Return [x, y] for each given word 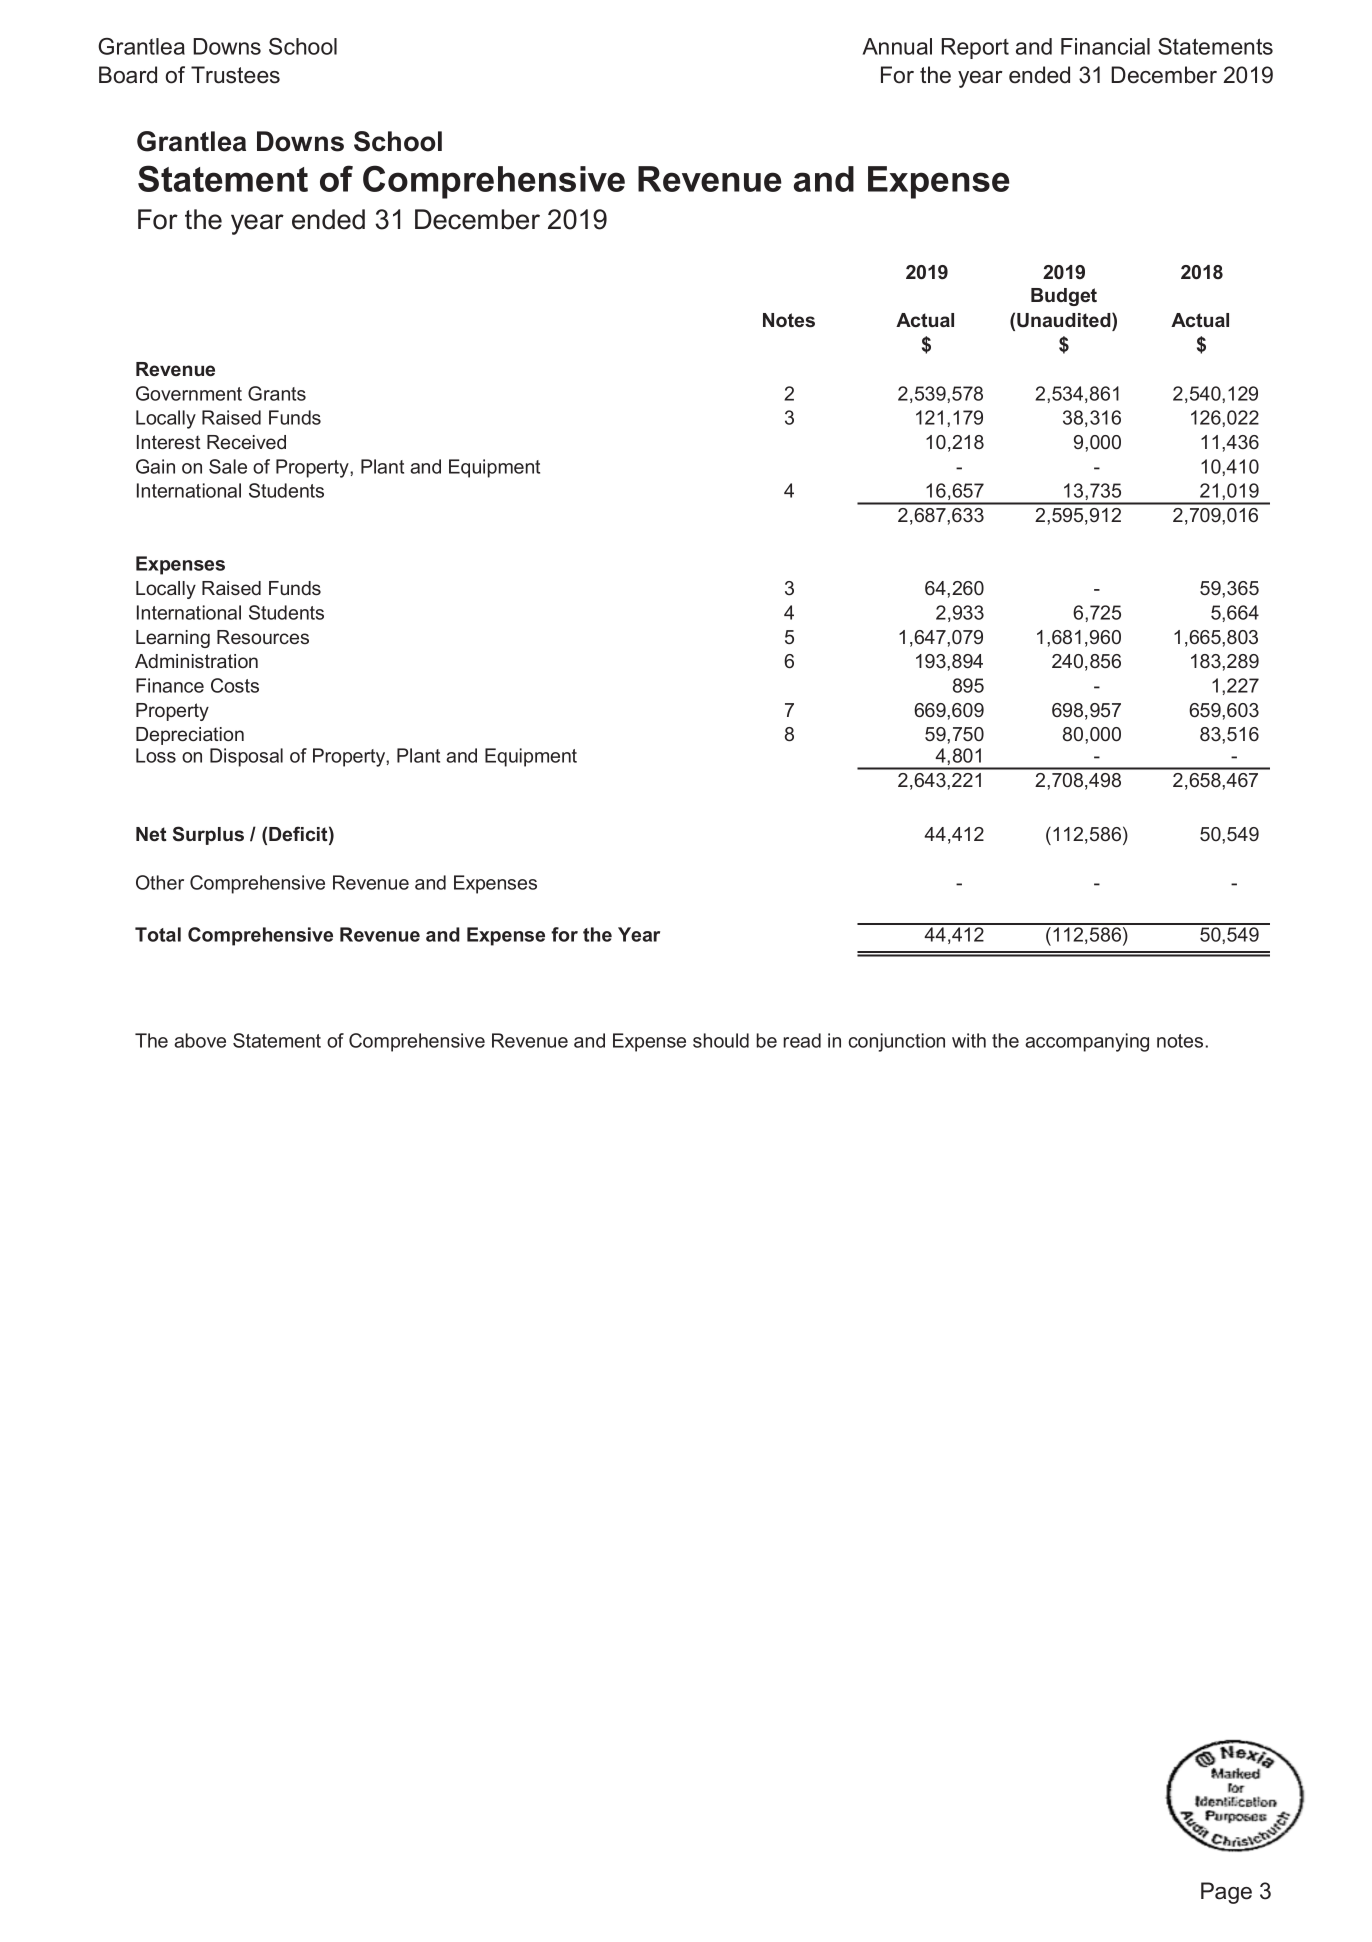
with [969, 1040]
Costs [235, 685]
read [802, 1040]
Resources [263, 637]
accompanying [1087, 1042]
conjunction [897, 1042]
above [200, 1040]
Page [1226, 1893]
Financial [1105, 46]
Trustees [235, 75]
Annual [897, 46]
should [721, 1040]
